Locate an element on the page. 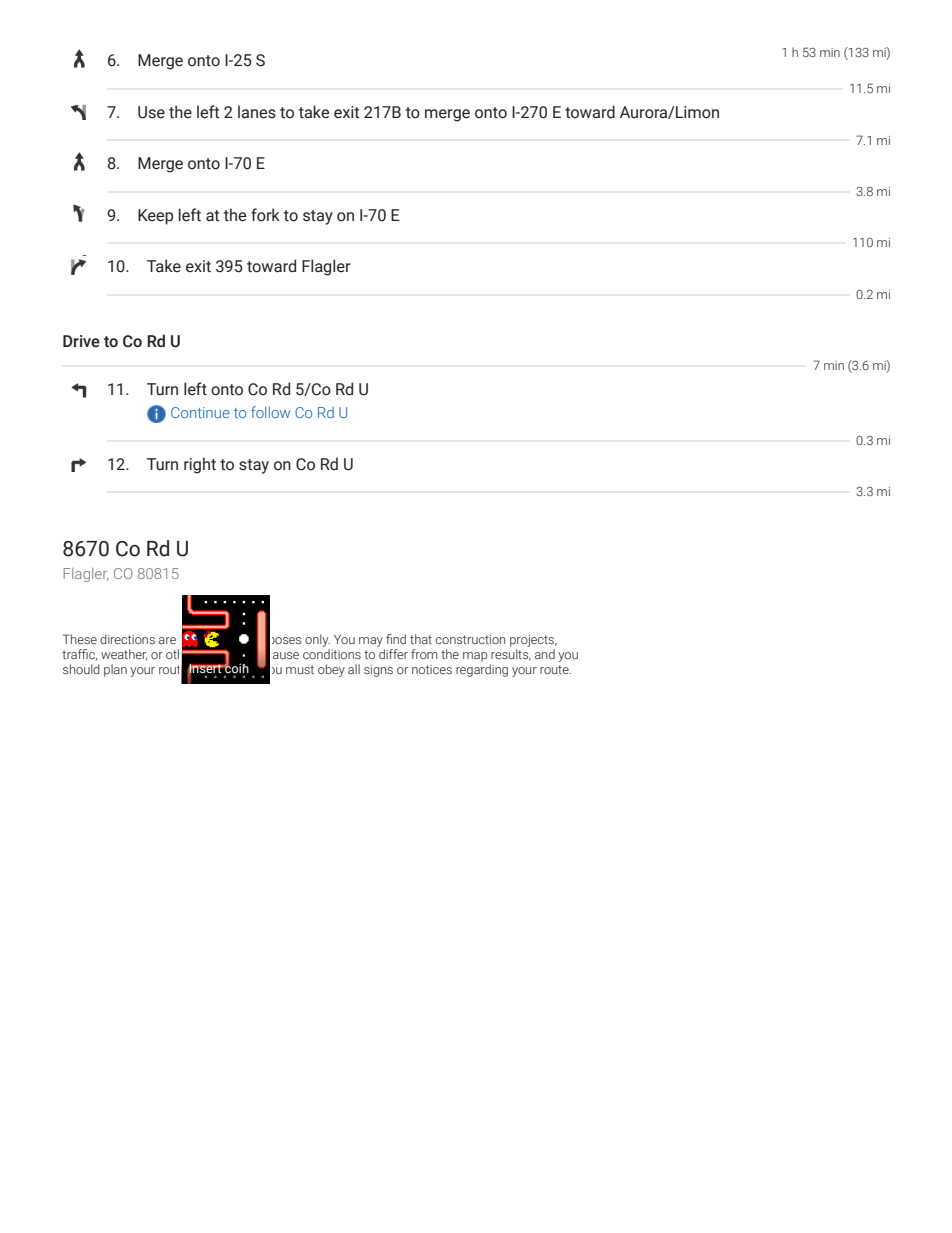  directions is located at coordinates (127, 639).
